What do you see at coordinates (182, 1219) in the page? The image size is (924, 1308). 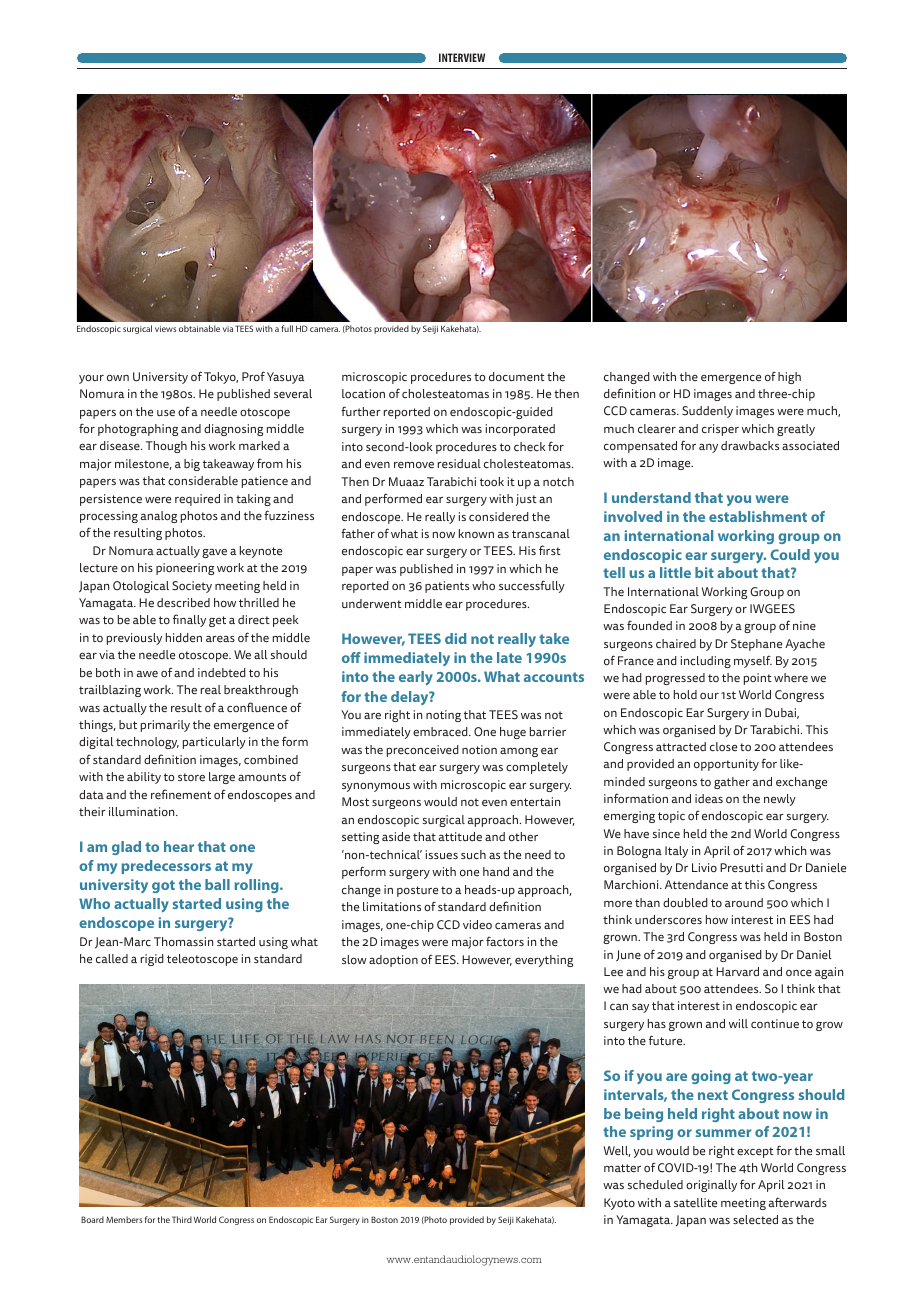 I see `Third` at bounding box center [182, 1219].
